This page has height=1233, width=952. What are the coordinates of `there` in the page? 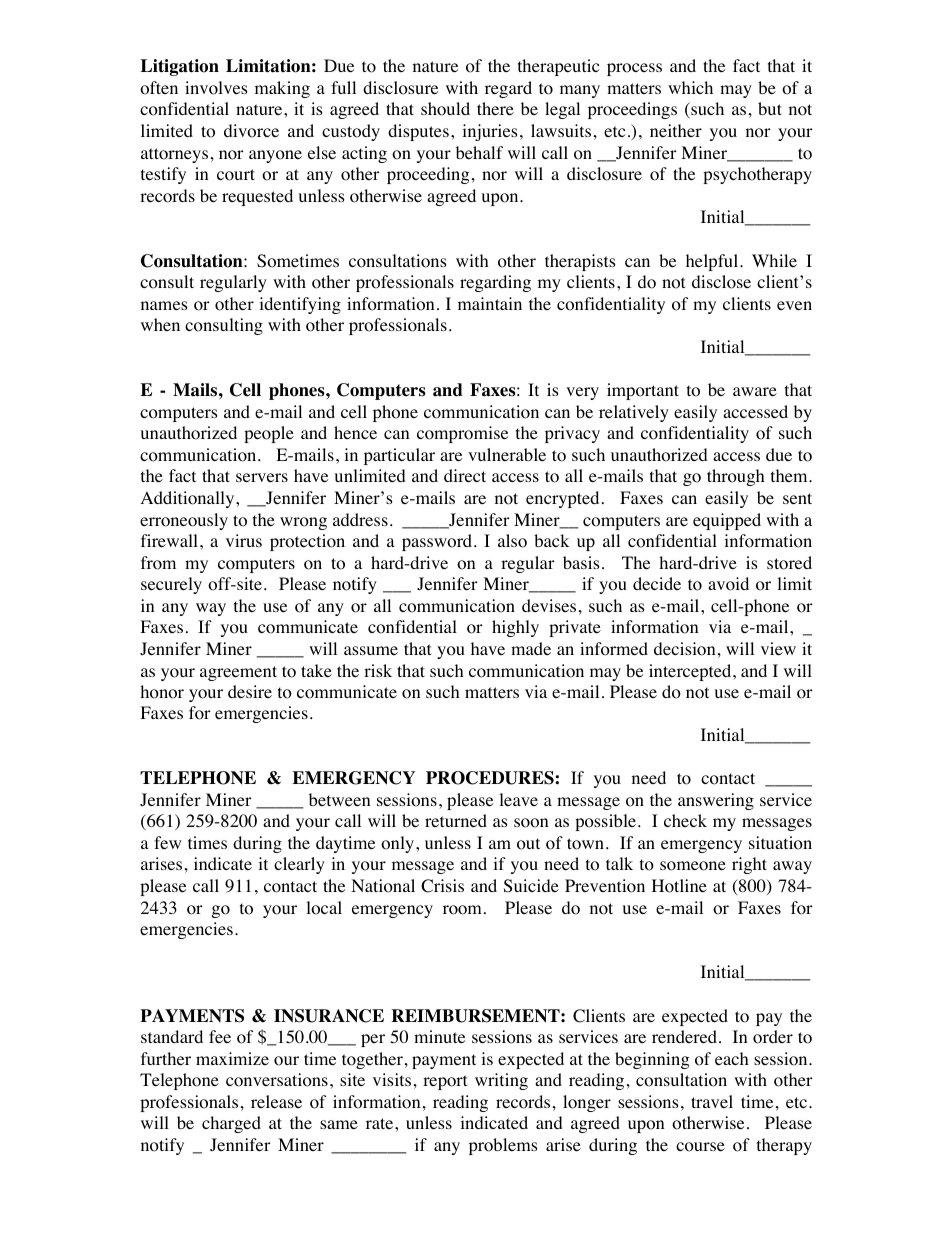 It's located at (495, 108).
